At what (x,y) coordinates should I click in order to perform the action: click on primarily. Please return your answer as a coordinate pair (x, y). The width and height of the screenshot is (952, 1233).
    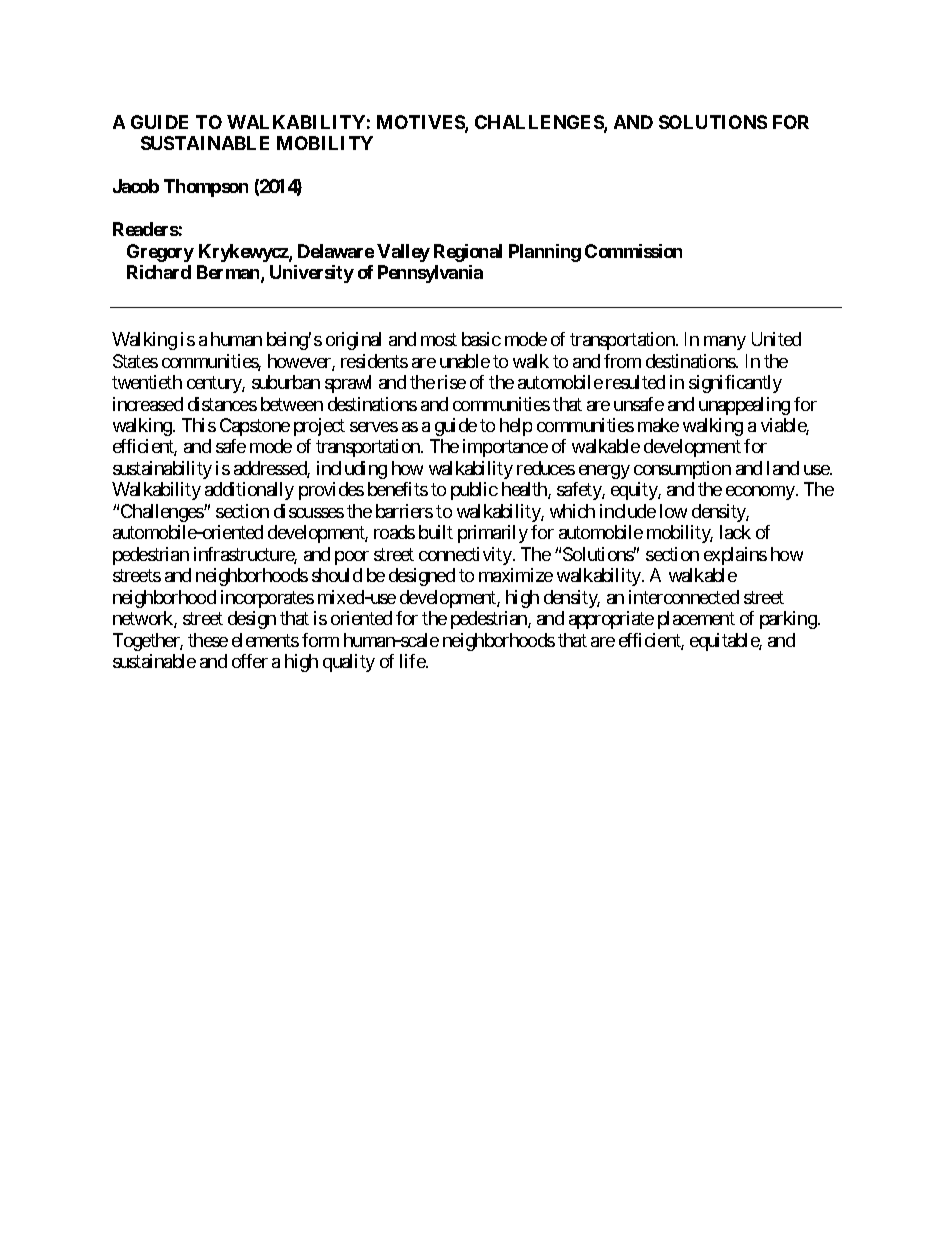
    Looking at the image, I should click on (493, 534).
